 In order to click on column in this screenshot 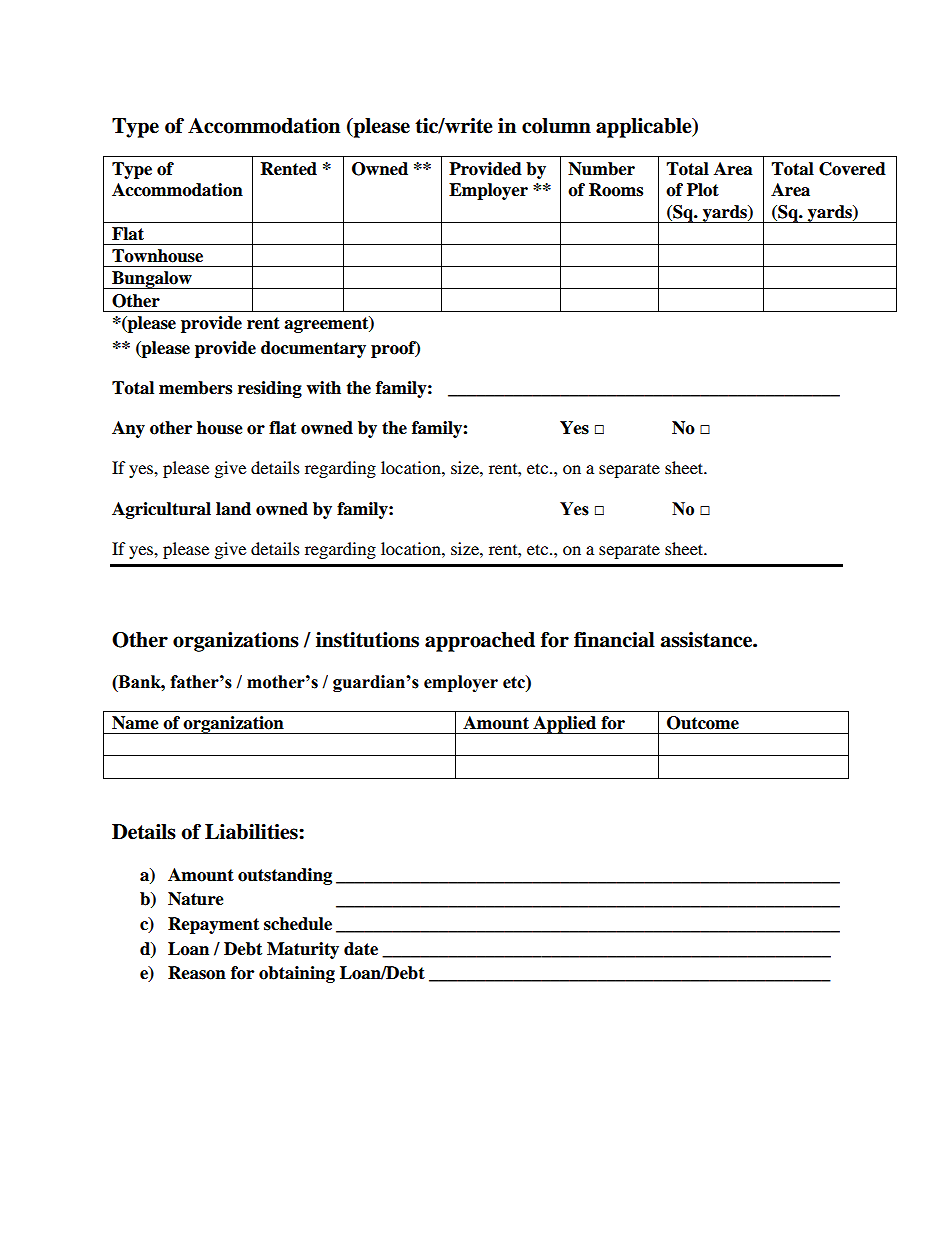, I will do `click(556, 126)`.
